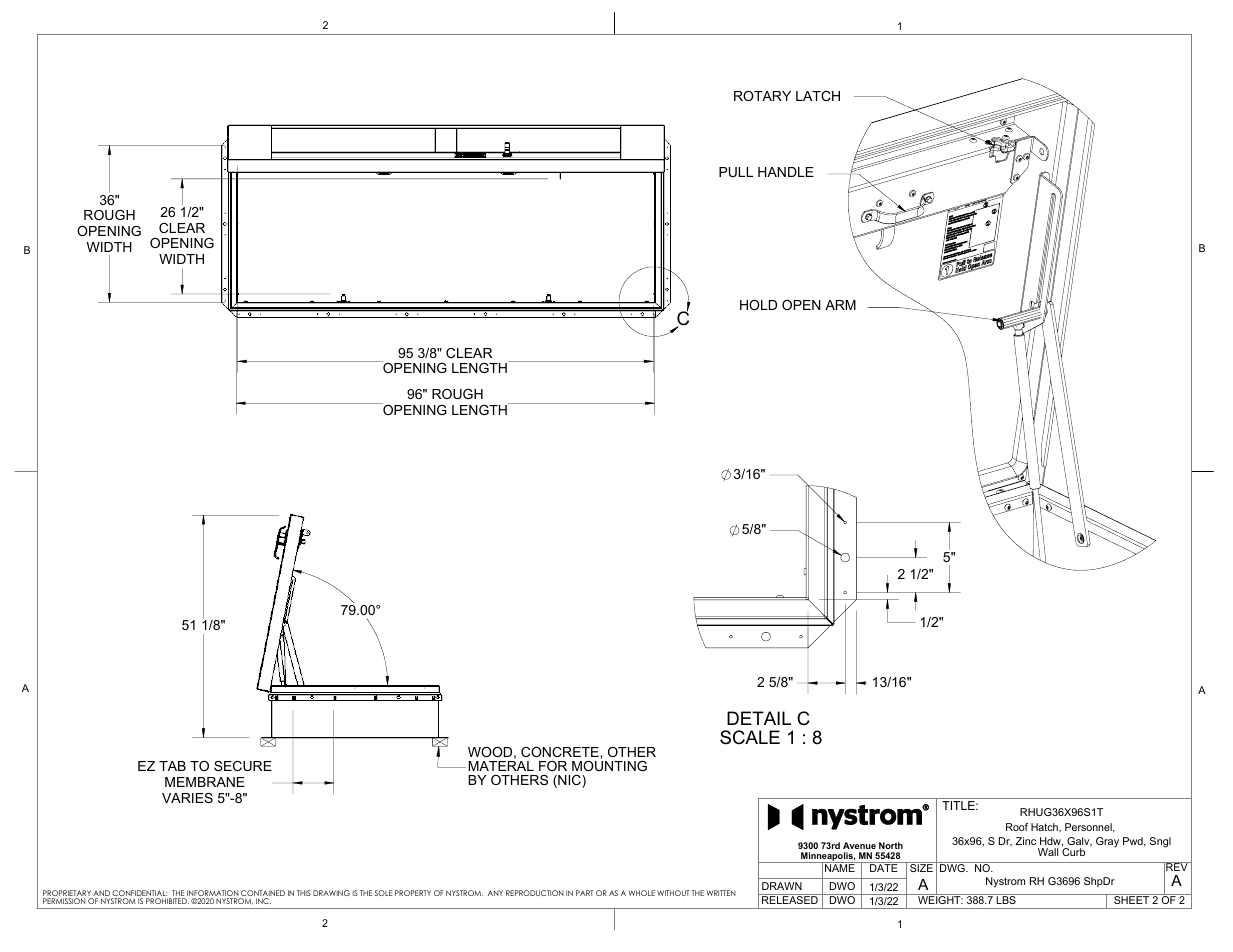 Image resolution: width=1233 pixels, height=952 pixels. Describe the element at coordinates (818, 96) in the screenshot. I see `LATCH` at that location.
